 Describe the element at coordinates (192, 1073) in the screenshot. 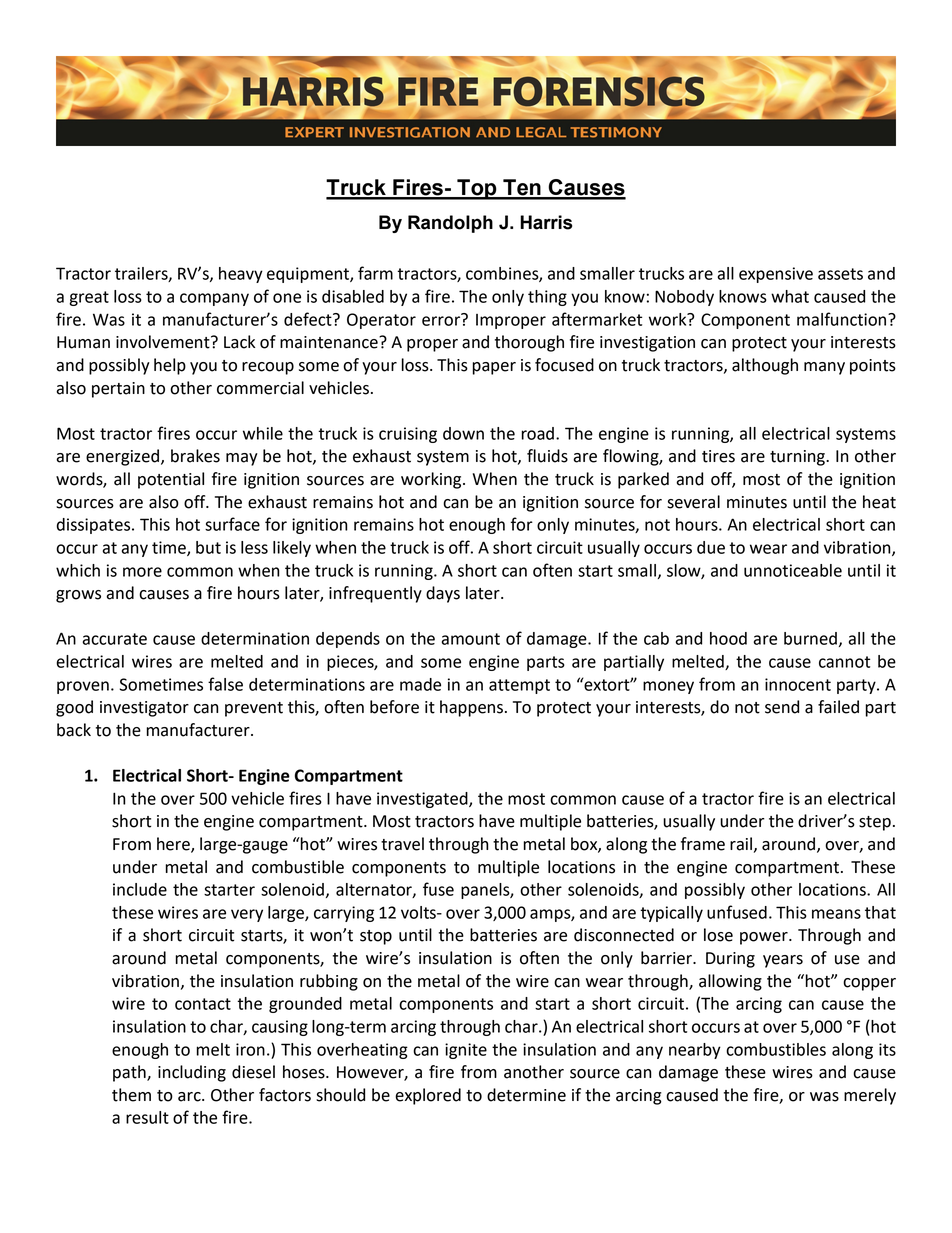

I see `including` at that location.
